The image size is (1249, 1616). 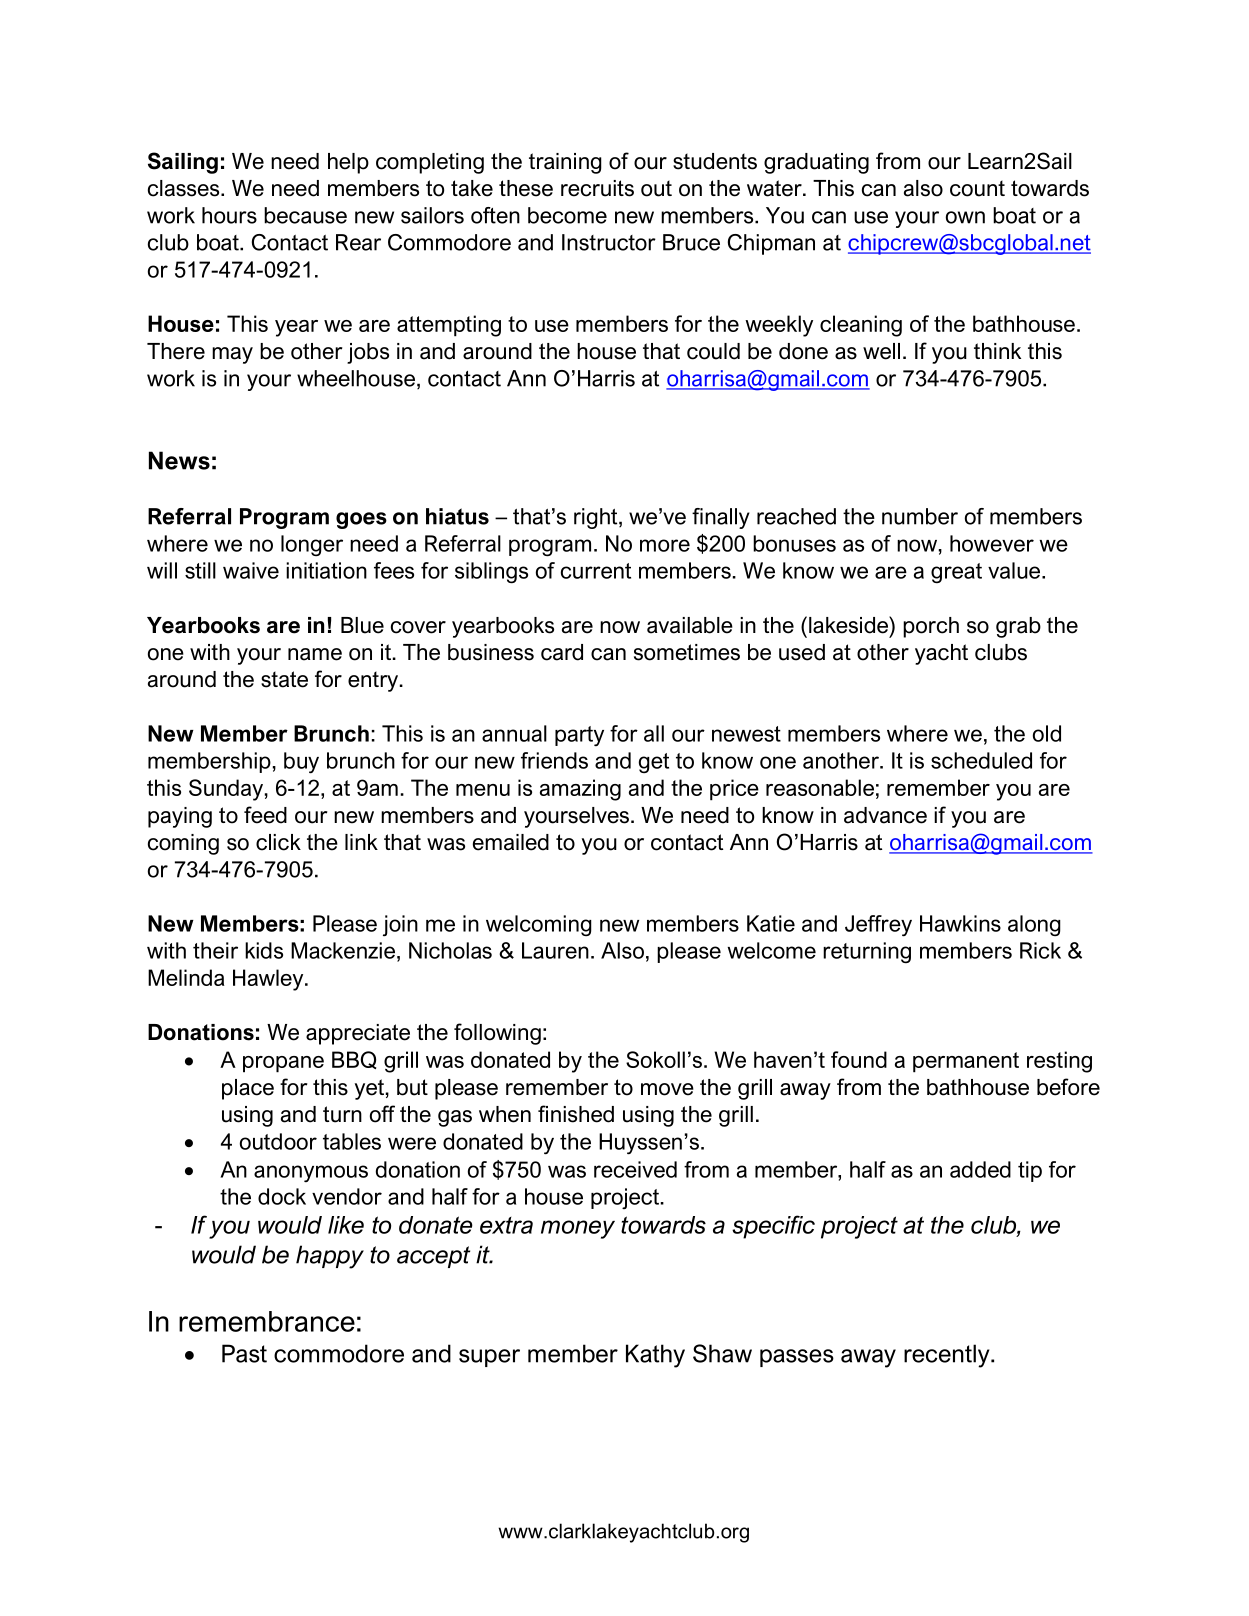 I want to click on recruits, so click(x=597, y=188).
